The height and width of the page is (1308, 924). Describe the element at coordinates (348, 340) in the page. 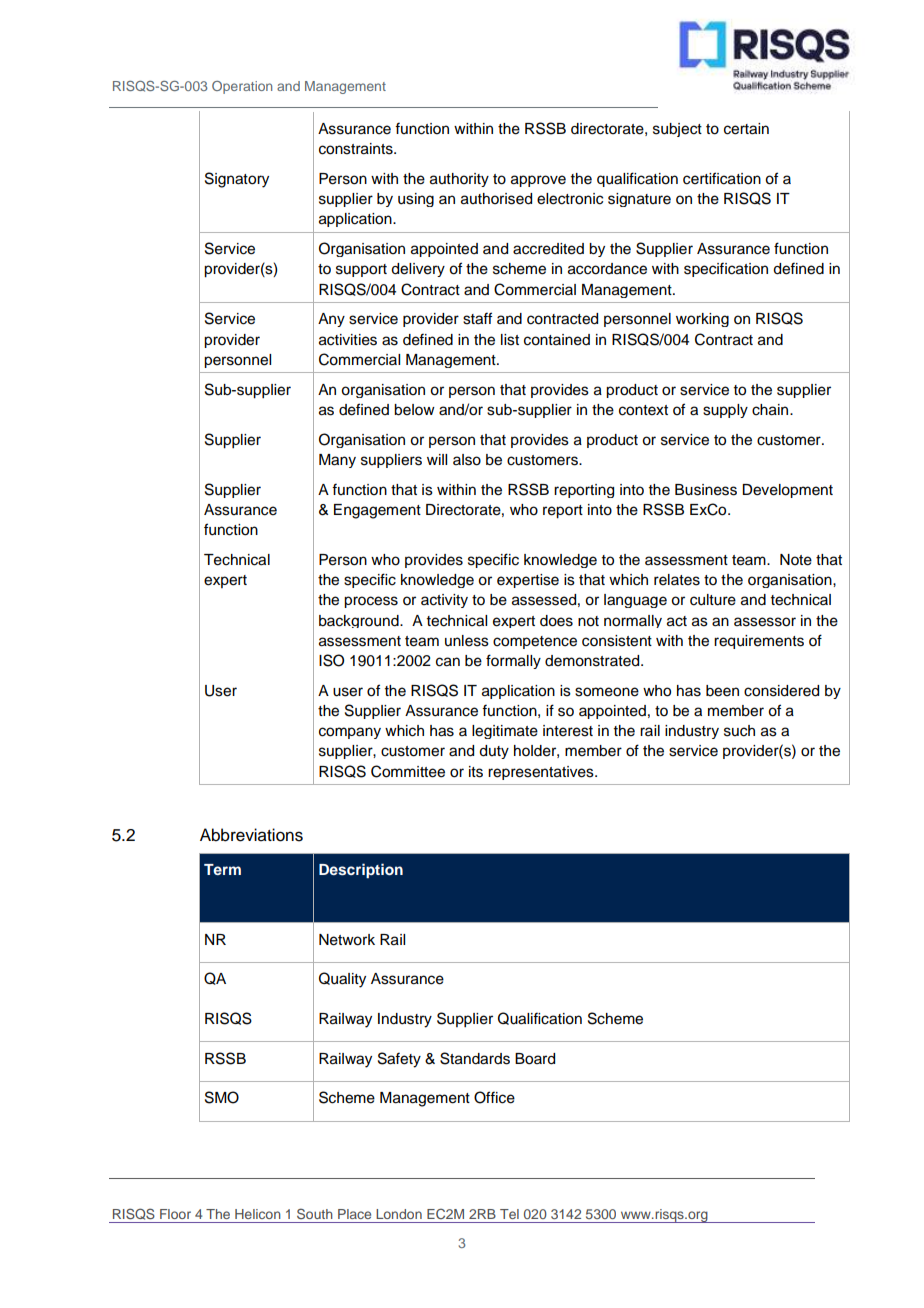

I see `activities` at that location.
